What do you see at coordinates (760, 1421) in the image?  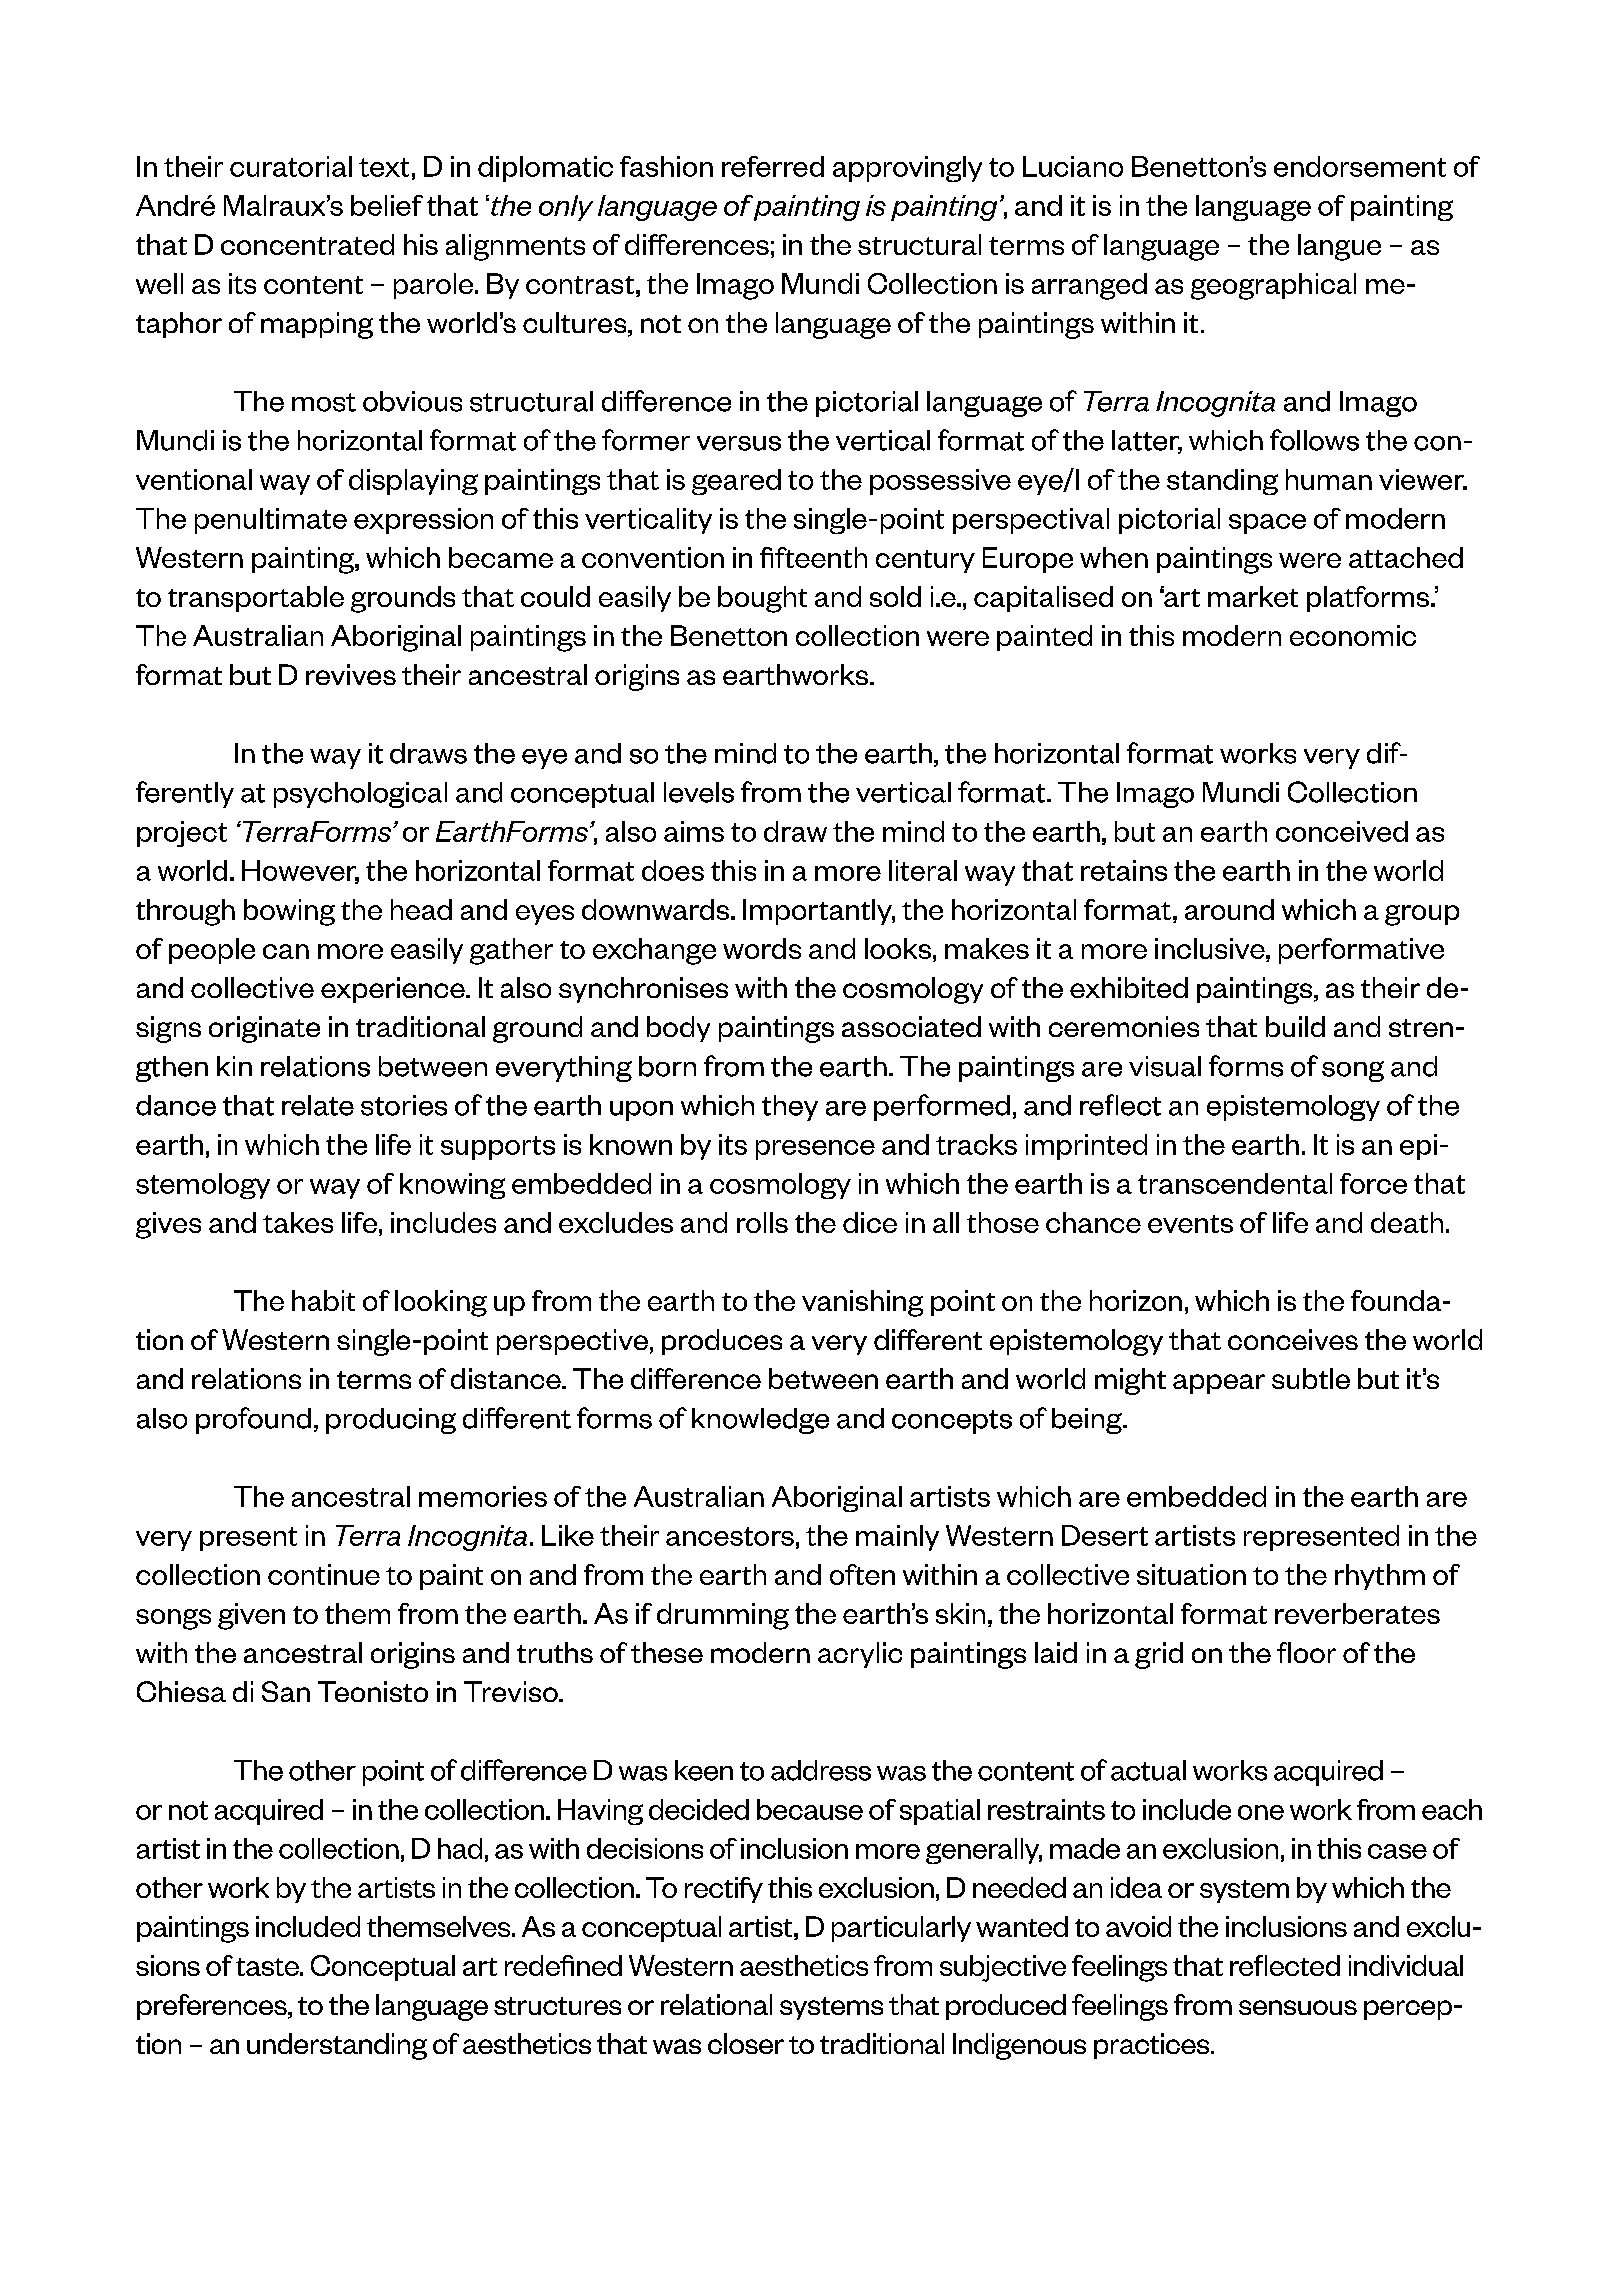 I see `knowledge` at bounding box center [760, 1421].
